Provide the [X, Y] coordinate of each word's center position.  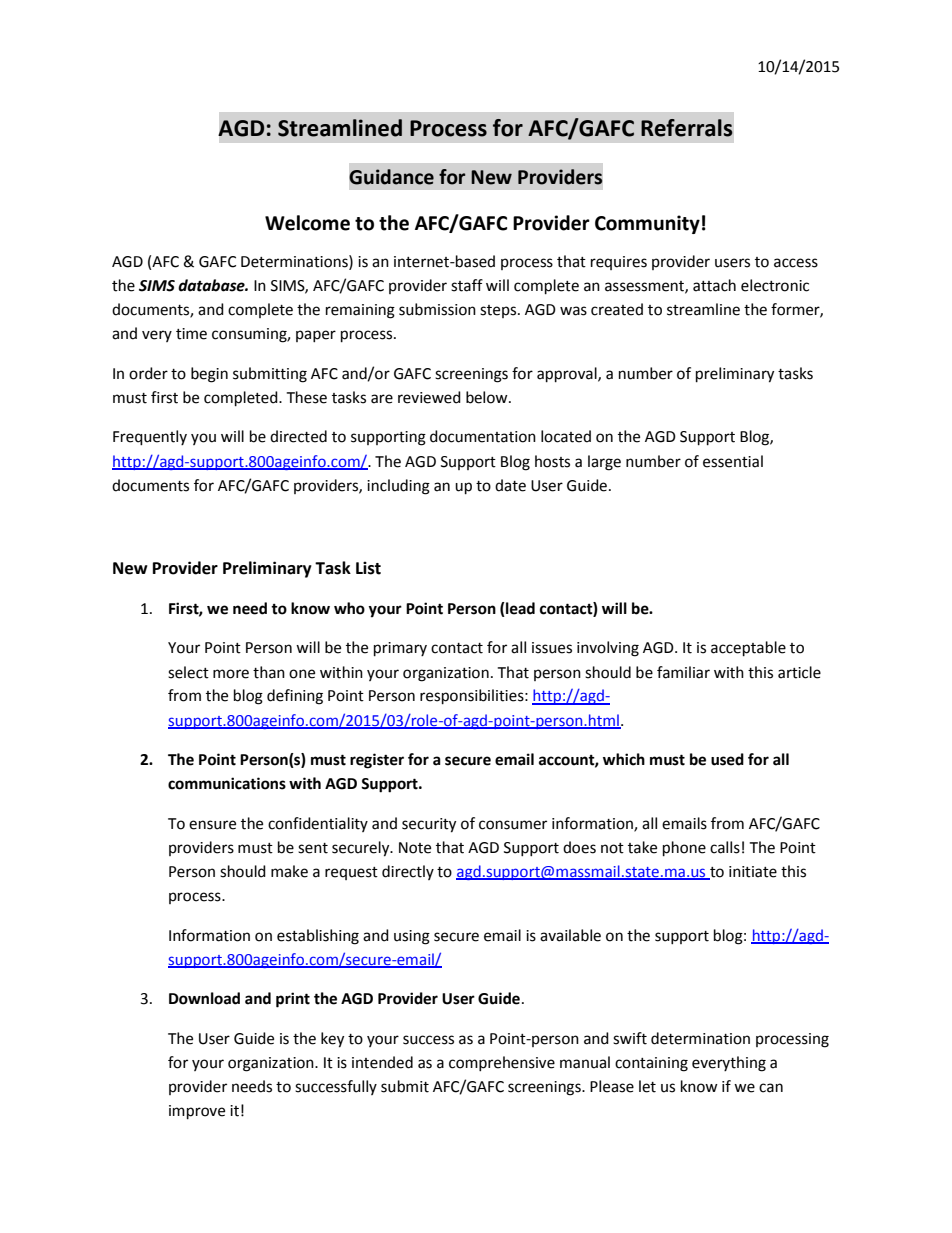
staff [467, 285]
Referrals [686, 128]
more [231, 674]
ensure [212, 825]
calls [725, 847]
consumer [513, 825]
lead [519, 609]
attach [714, 285]
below [488, 397]
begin [209, 375]
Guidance [391, 177]
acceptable [748, 649]
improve [197, 1112]
